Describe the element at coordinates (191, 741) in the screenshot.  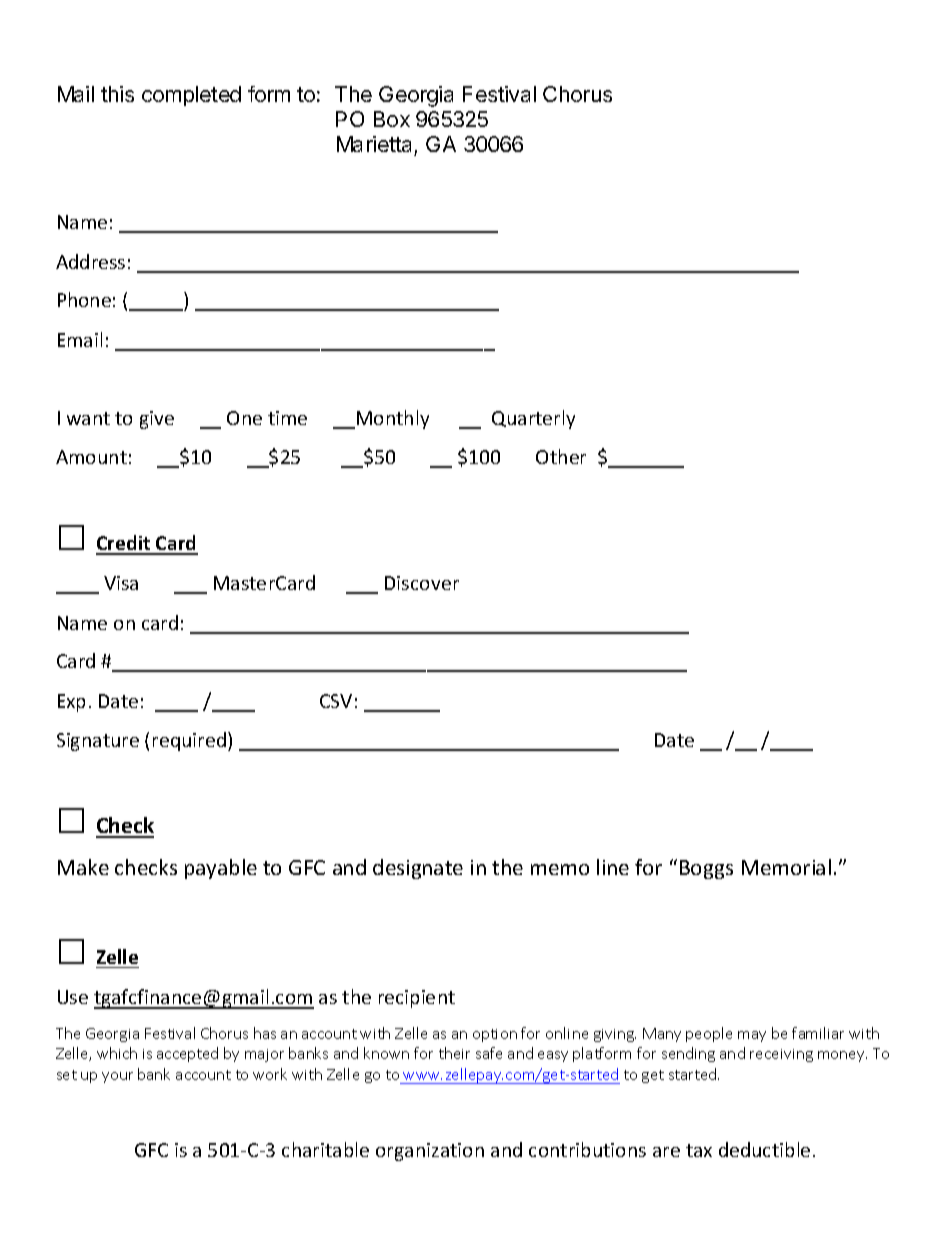
I see `required` at that location.
